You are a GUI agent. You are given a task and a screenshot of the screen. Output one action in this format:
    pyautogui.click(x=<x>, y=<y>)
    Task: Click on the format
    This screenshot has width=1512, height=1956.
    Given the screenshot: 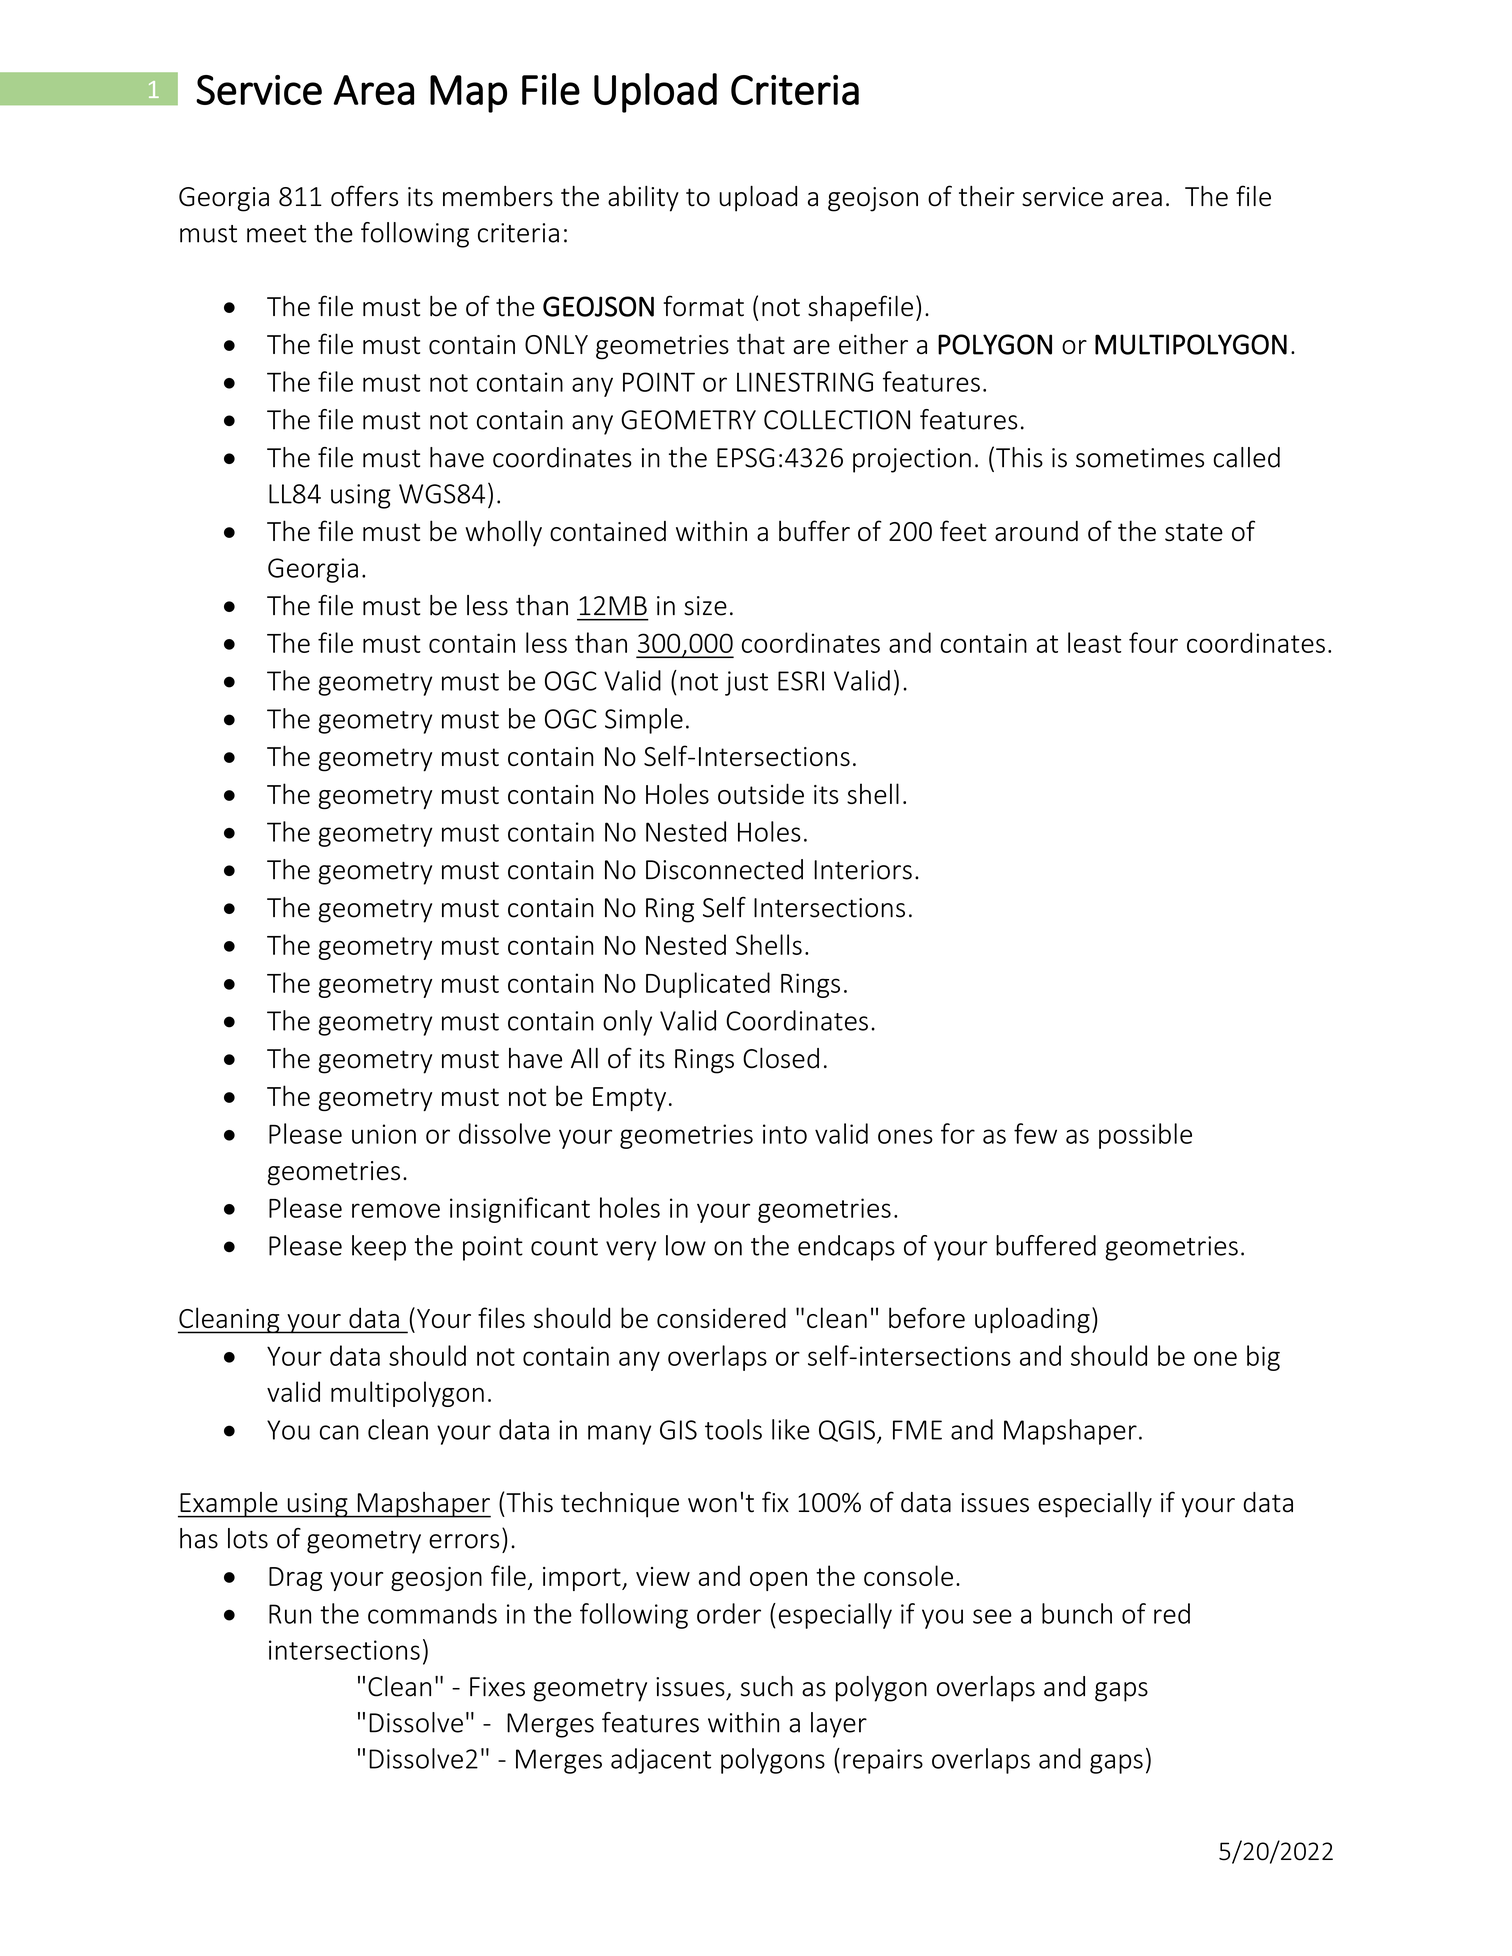 What is the action you would take?
    pyautogui.click(x=703, y=306)
